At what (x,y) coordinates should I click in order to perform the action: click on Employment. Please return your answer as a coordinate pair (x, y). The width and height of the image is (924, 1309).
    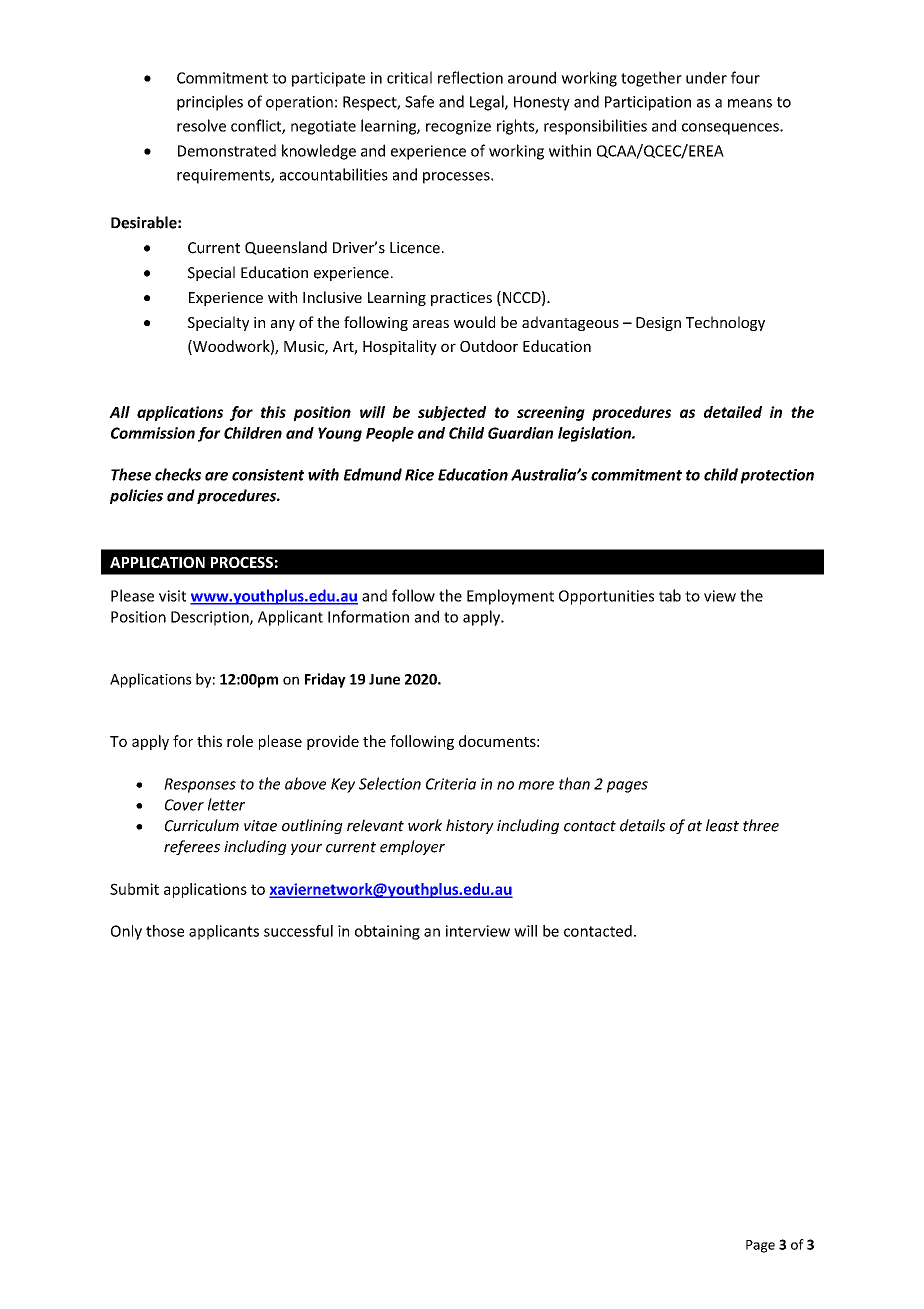
    Looking at the image, I should click on (510, 597).
